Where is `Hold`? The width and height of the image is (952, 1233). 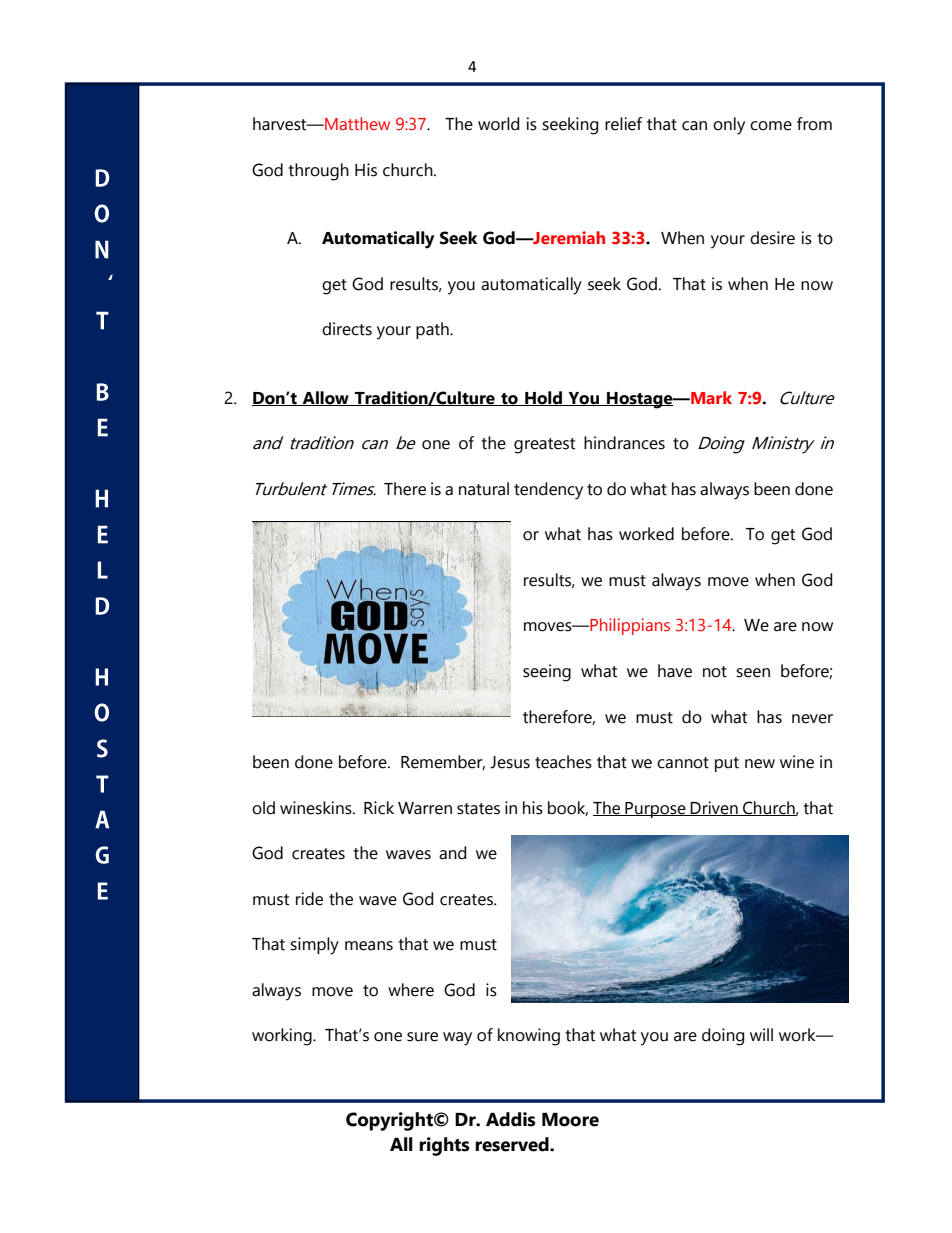 Hold is located at coordinates (543, 398).
